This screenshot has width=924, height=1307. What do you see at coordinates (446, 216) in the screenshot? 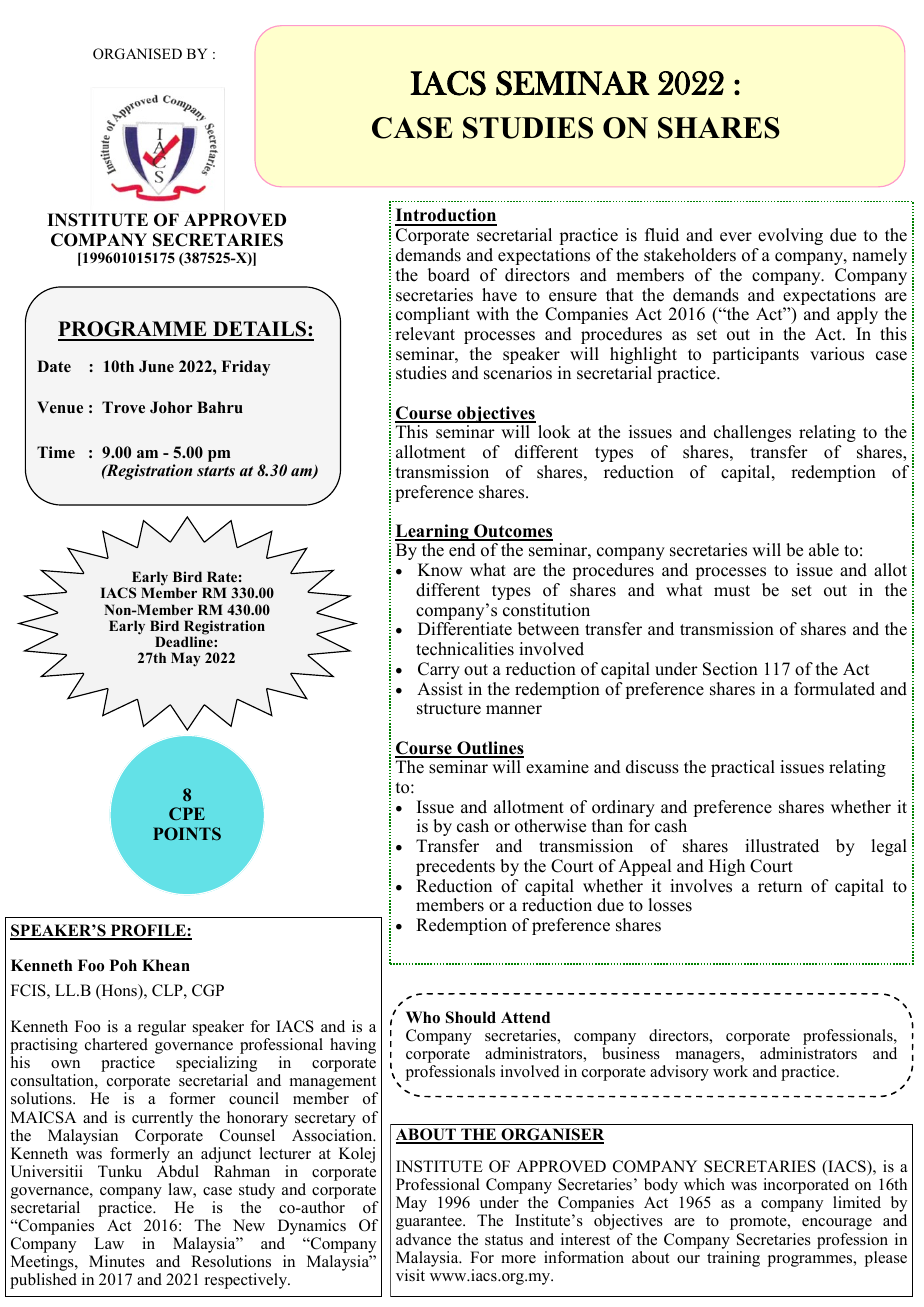
I see `Introduction` at bounding box center [446, 216].
